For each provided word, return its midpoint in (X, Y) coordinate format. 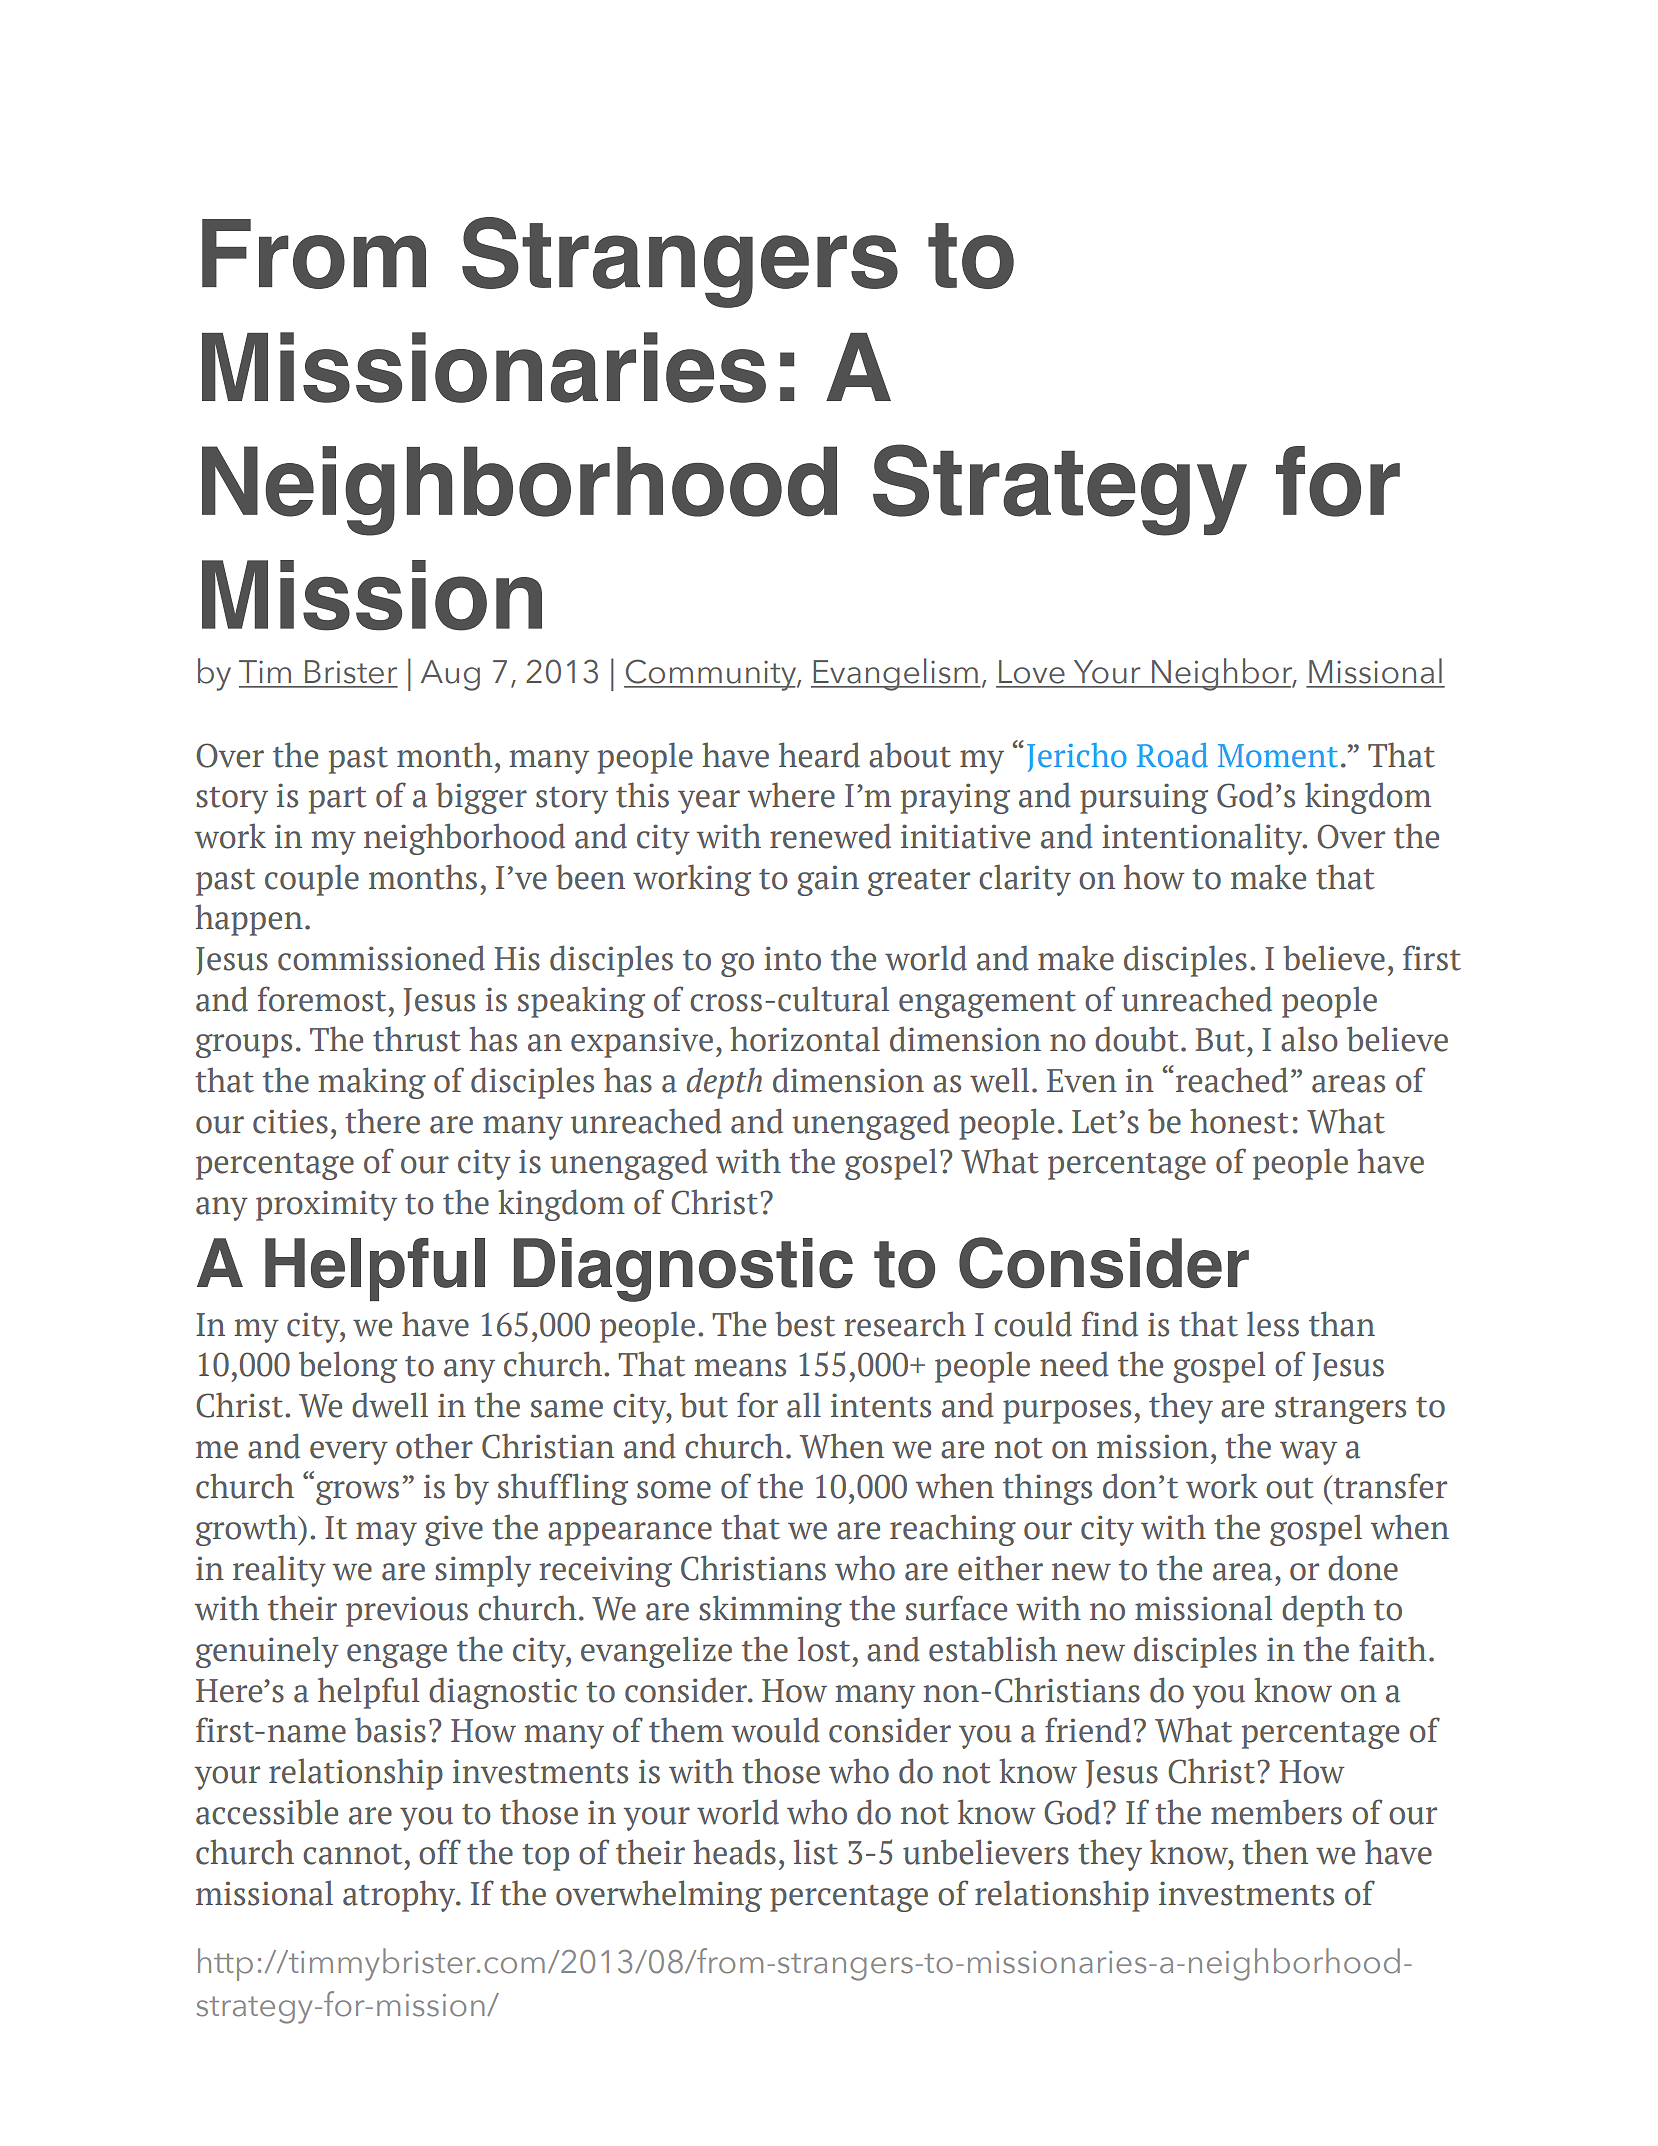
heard (819, 755)
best (805, 1324)
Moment (1278, 756)
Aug (450, 675)
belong (348, 1367)
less (1273, 1324)
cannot (352, 1854)
